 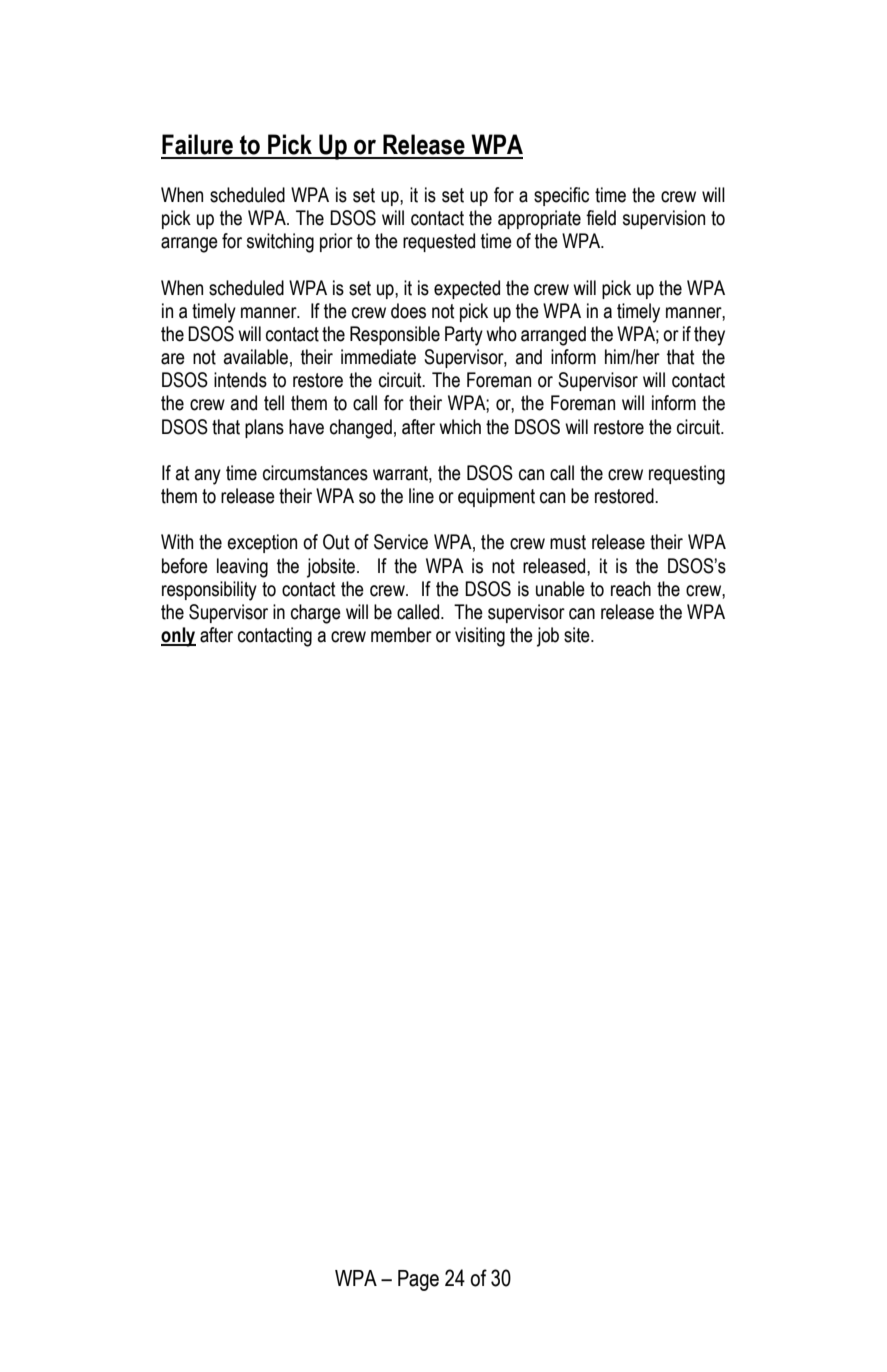 What do you see at coordinates (560, 589) in the image?
I see `unable` at bounding box center [560, 589].
